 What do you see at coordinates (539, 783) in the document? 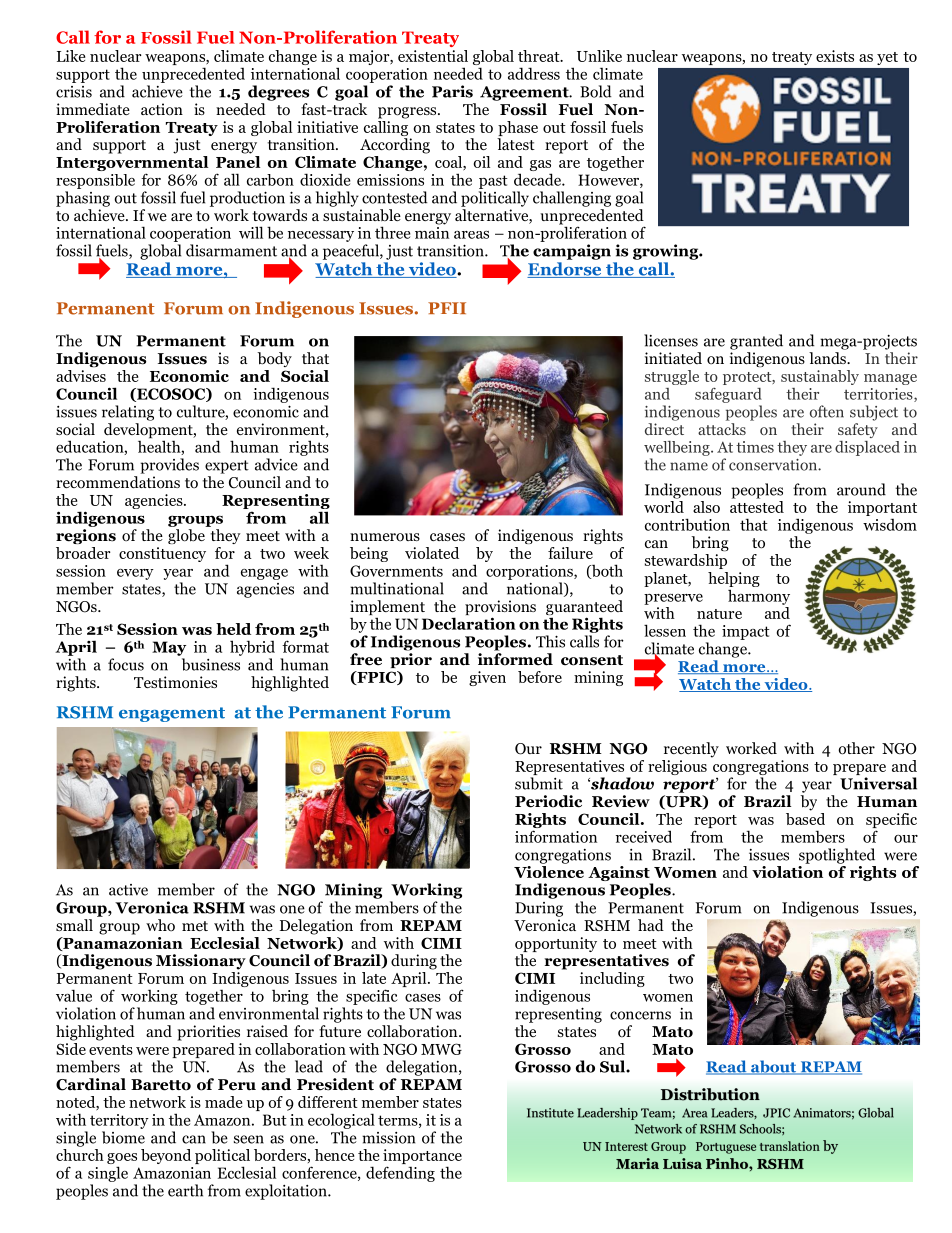
I see `submit` at bounding box center [539, 783].
